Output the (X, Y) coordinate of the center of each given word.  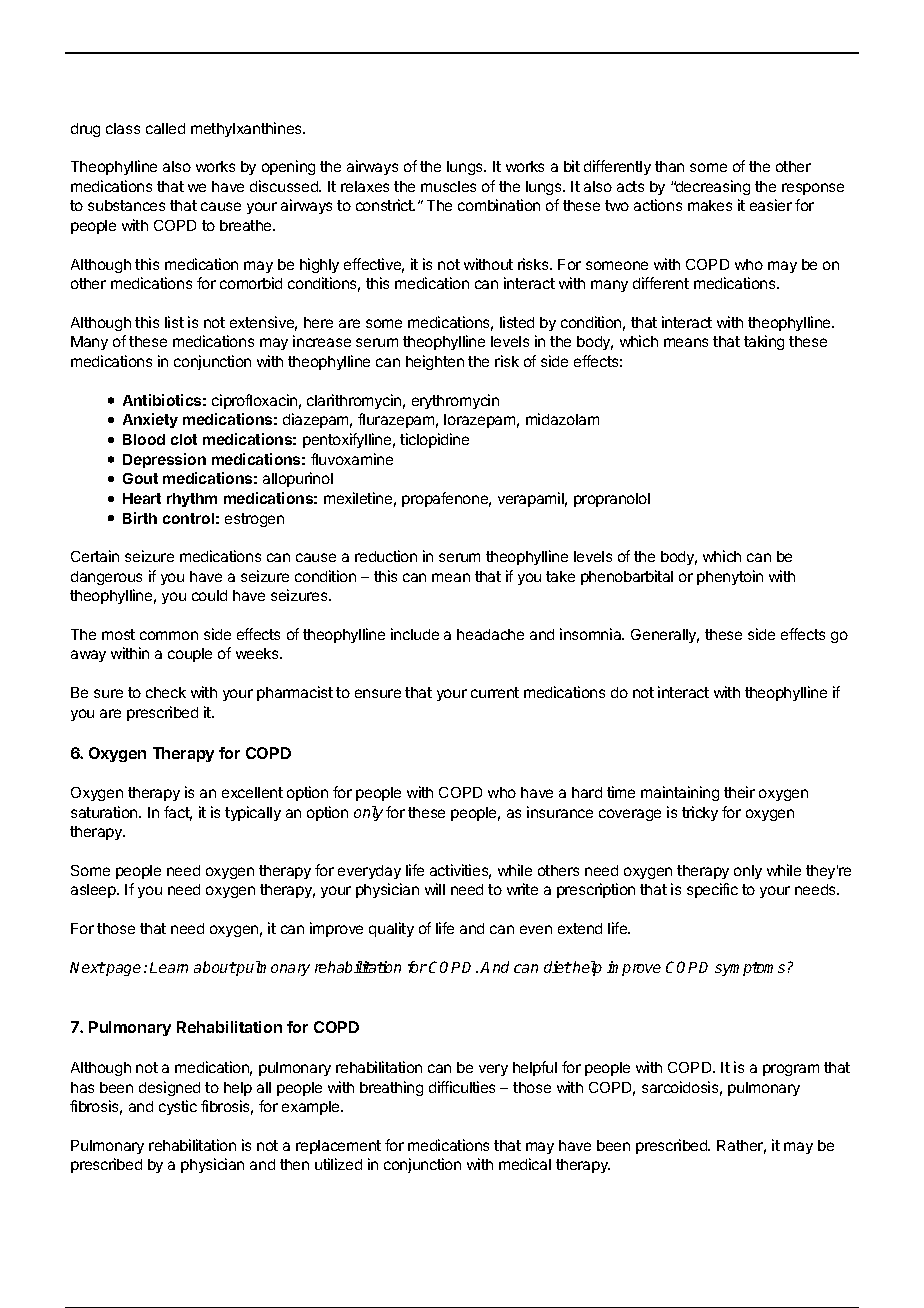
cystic (178, 1107)
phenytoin (730, 577)
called (165, 128)
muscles (448, 186)
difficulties (462, 1087)
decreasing (712, 187)
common (169, 635)
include (415, 634)
